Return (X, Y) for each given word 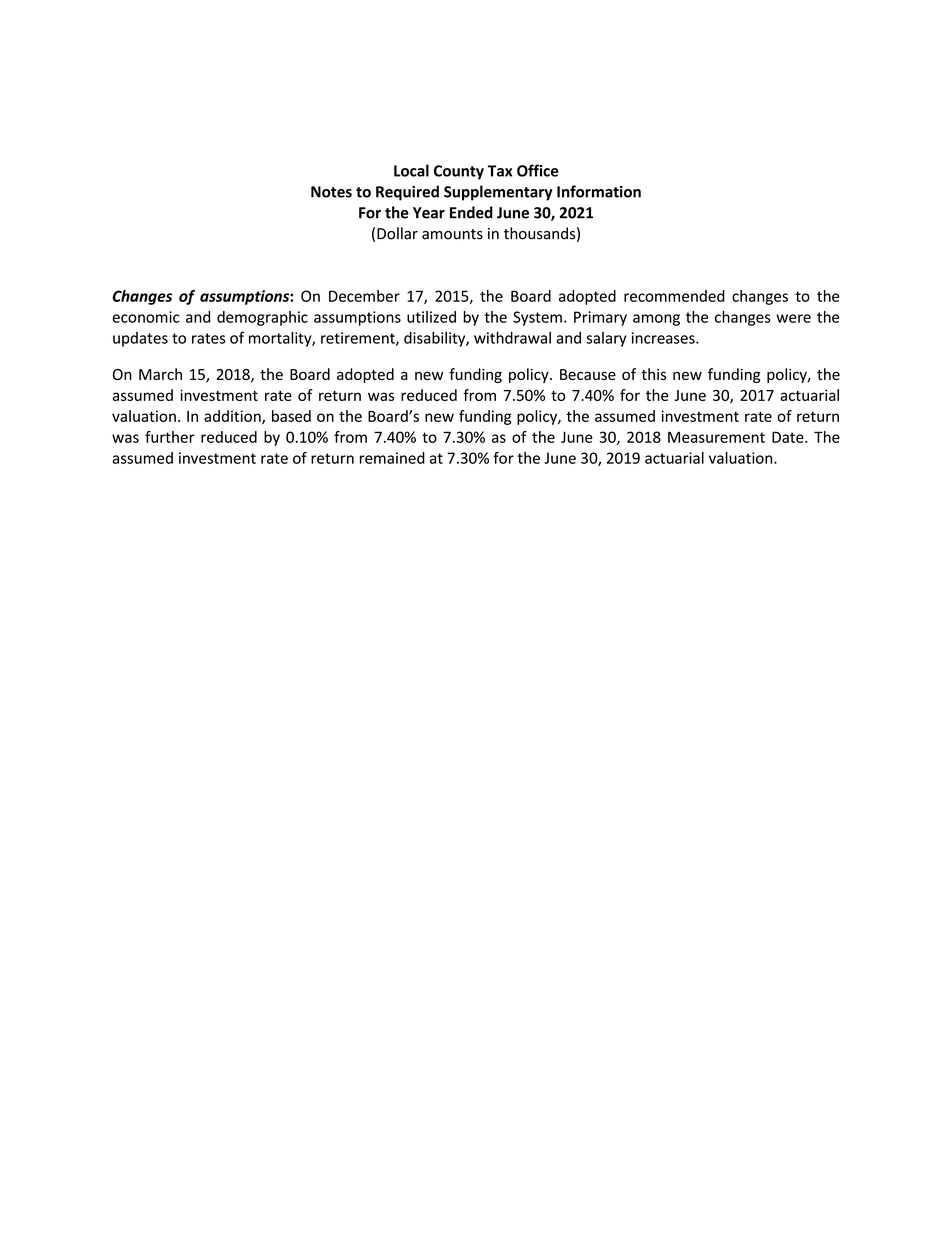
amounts (452, 234)
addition (233, 417)
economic (146, 317)
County (459, 172)
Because (588, 374)
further (170, 437)
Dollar (397, 233)
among (656, 320)
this (653, 374)
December (364, 296)
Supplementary (498, 193)
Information (599, 191)
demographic (262, 318)
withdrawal (512, 338)
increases (664, 338)
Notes (331, 192)
